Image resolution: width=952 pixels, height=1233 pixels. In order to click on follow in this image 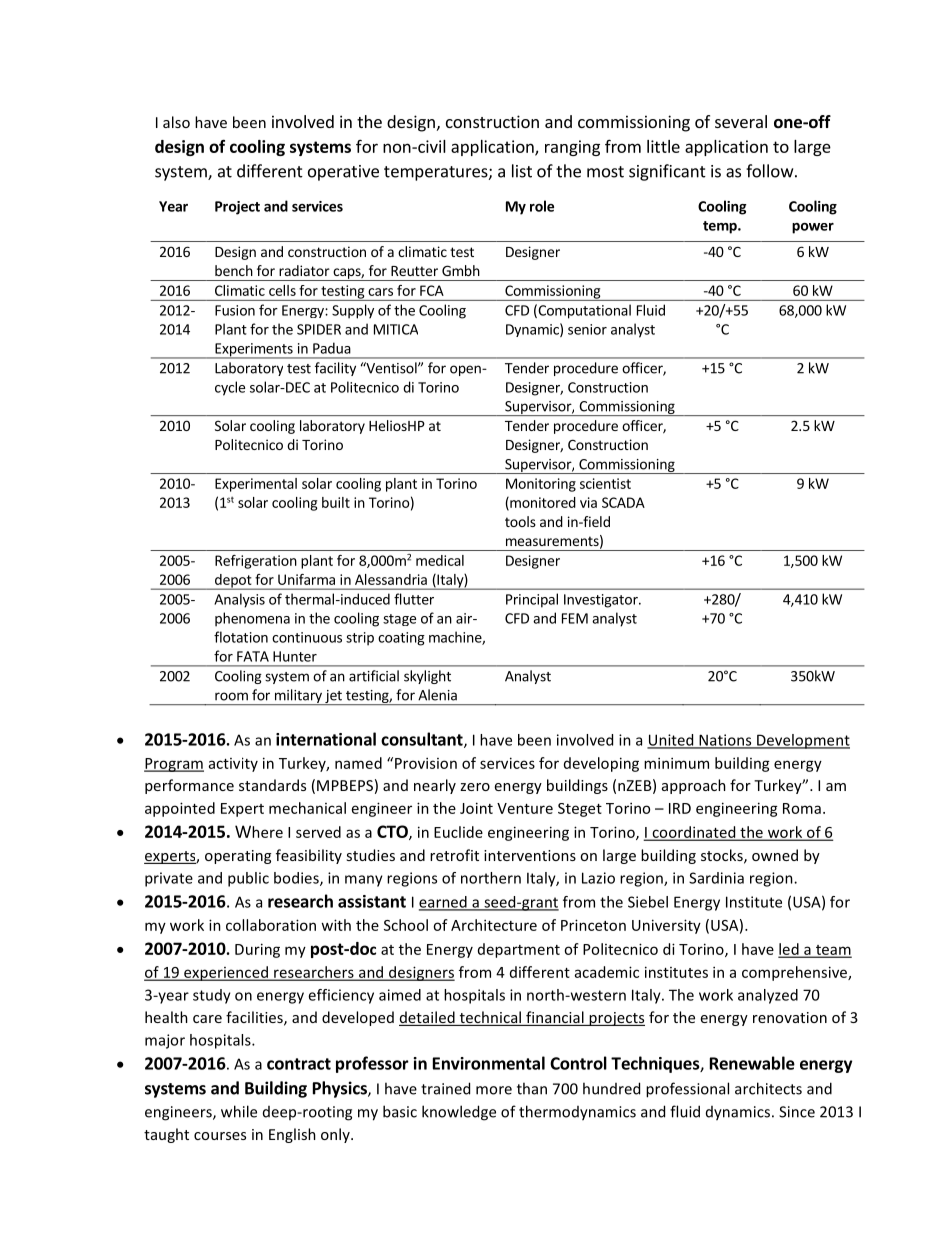, I will do `click(769, 171)`.
